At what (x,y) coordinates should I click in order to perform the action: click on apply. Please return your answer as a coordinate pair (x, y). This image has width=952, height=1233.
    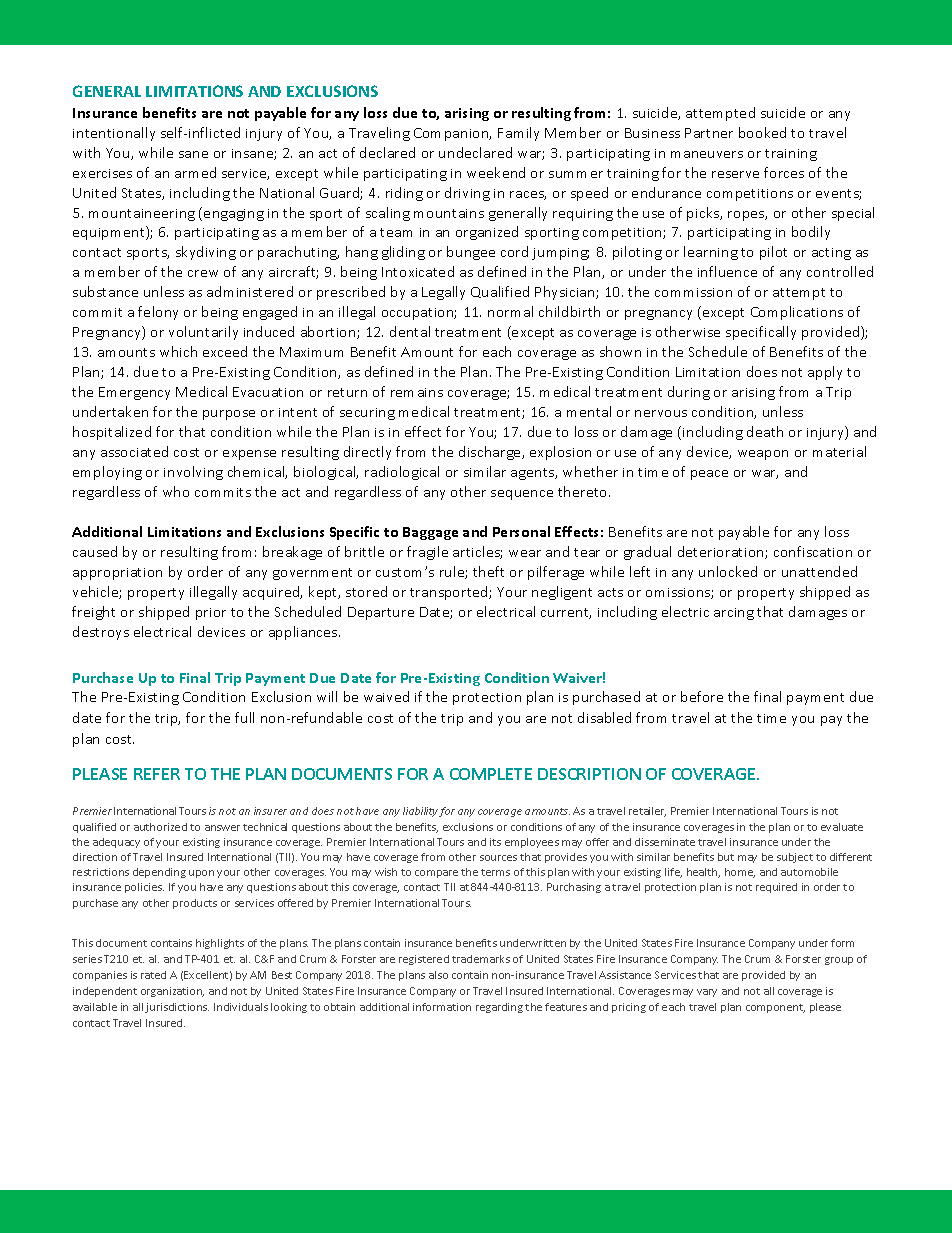
    Looking at the image, I should click on (825, 373).
